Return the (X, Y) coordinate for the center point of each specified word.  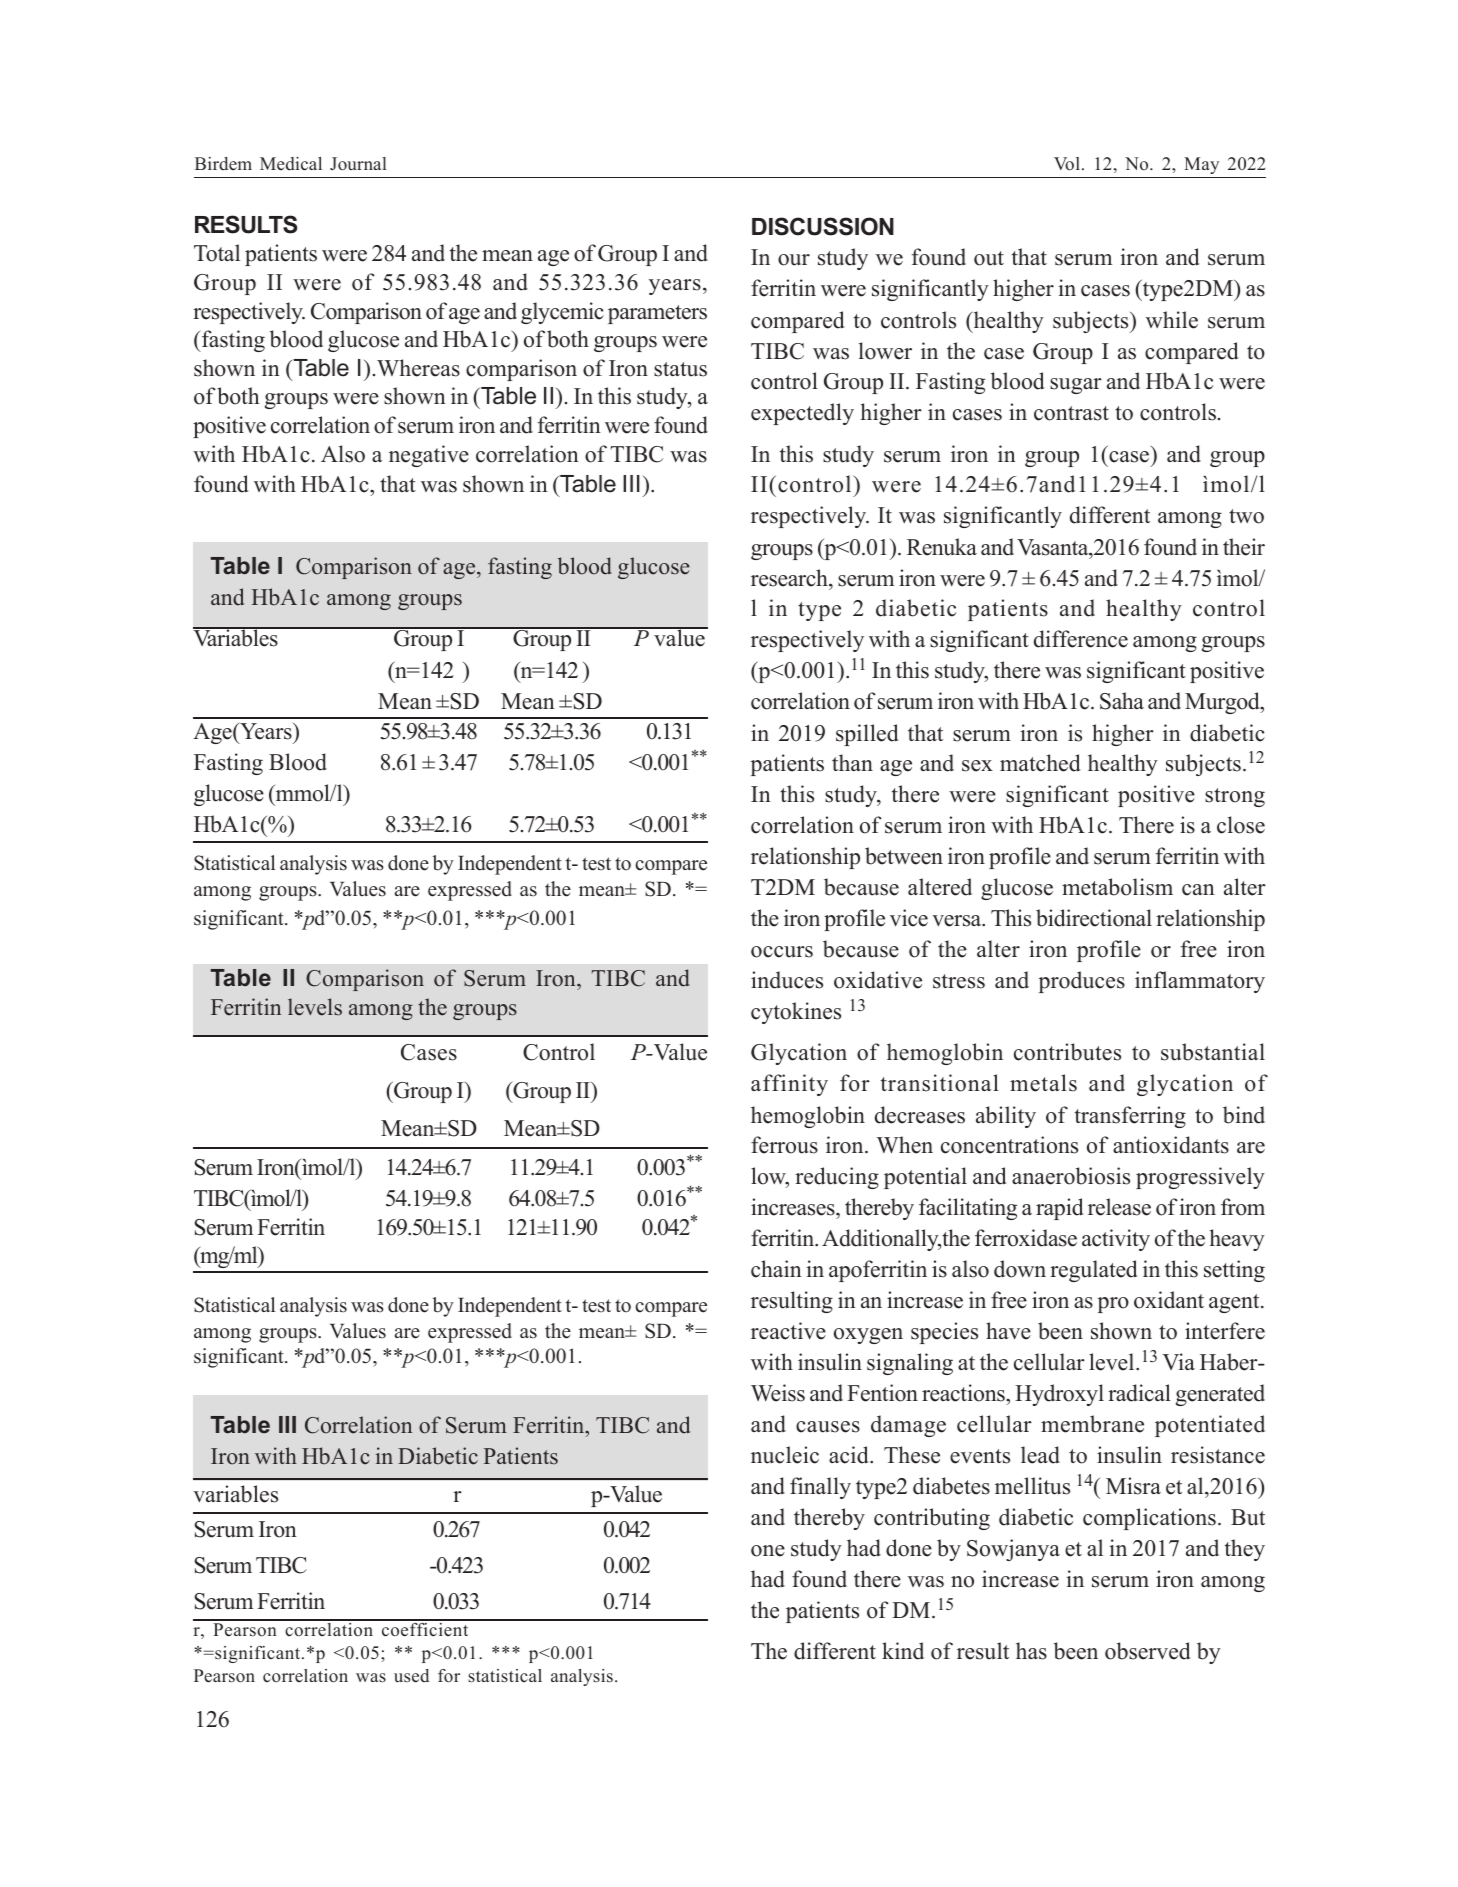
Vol (1067, 164)
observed (1147, 1651)
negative (429, 456)
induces (787, 980)
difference (1081, 639)
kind (903, 1651)
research (790, 578)
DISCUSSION (823, 226)
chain (776, 1269)
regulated (1093, 1271)
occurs (782, 952)
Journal (358, 164)
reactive (788, 1331)
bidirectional (1094, 918)
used (411, 1676)
